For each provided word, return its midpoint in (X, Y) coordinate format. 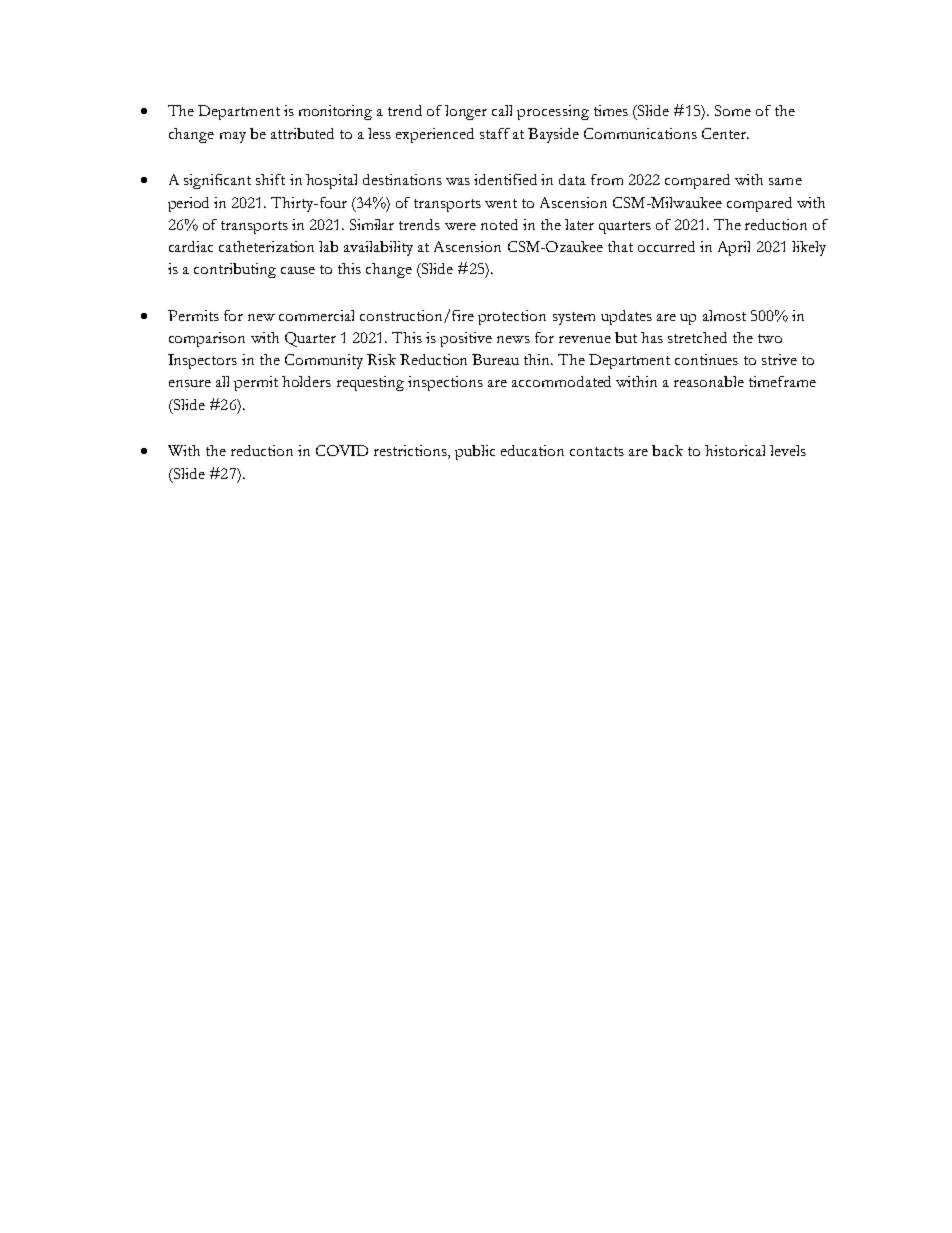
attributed (302, 133)
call (502, 110)
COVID (342, 450)
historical (735, 450)
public (475, 452)
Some (733, 110)
